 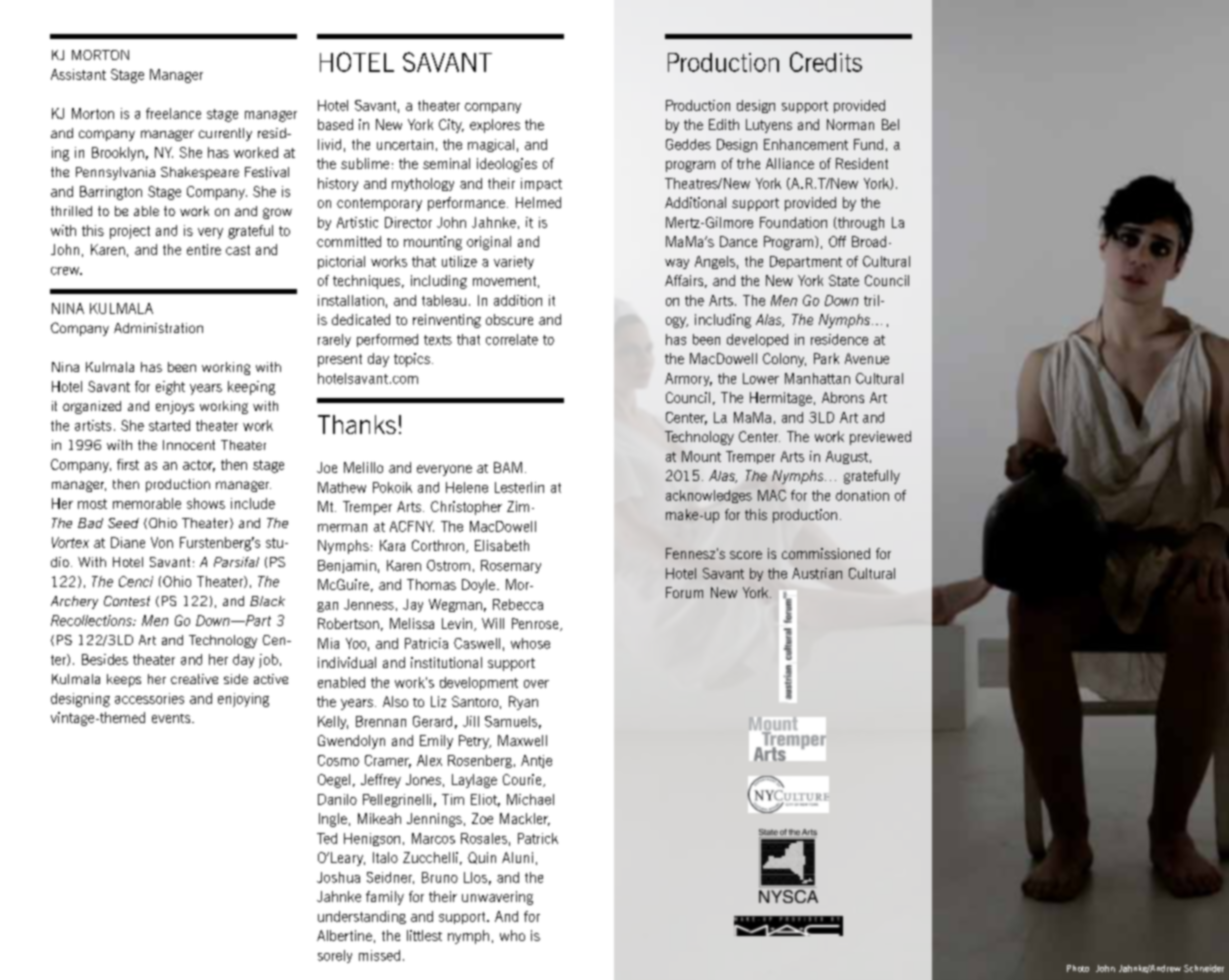 I want to click on acknowledges, so click(x=709, y=496).
